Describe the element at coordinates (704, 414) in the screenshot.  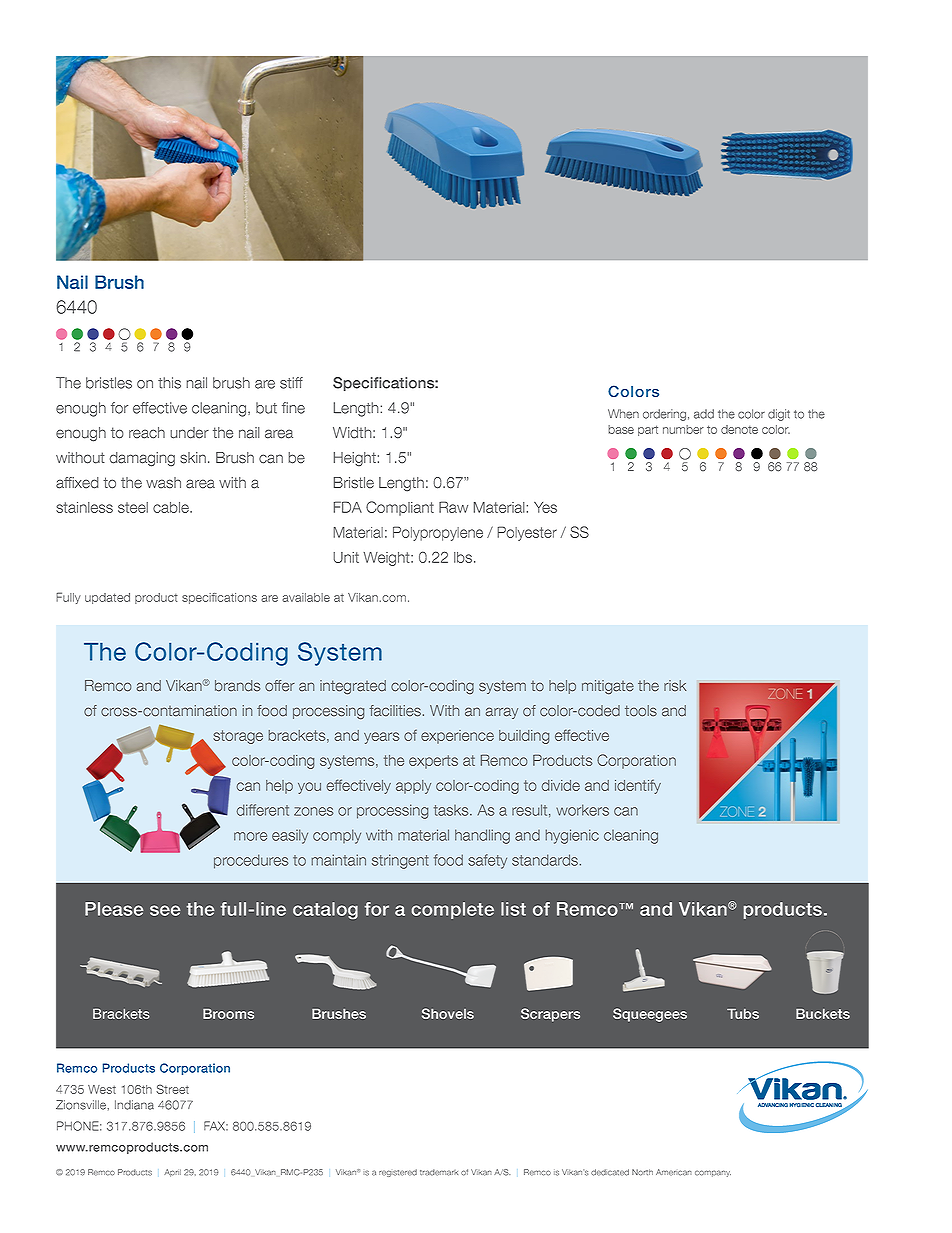
I see `add` at that location.
